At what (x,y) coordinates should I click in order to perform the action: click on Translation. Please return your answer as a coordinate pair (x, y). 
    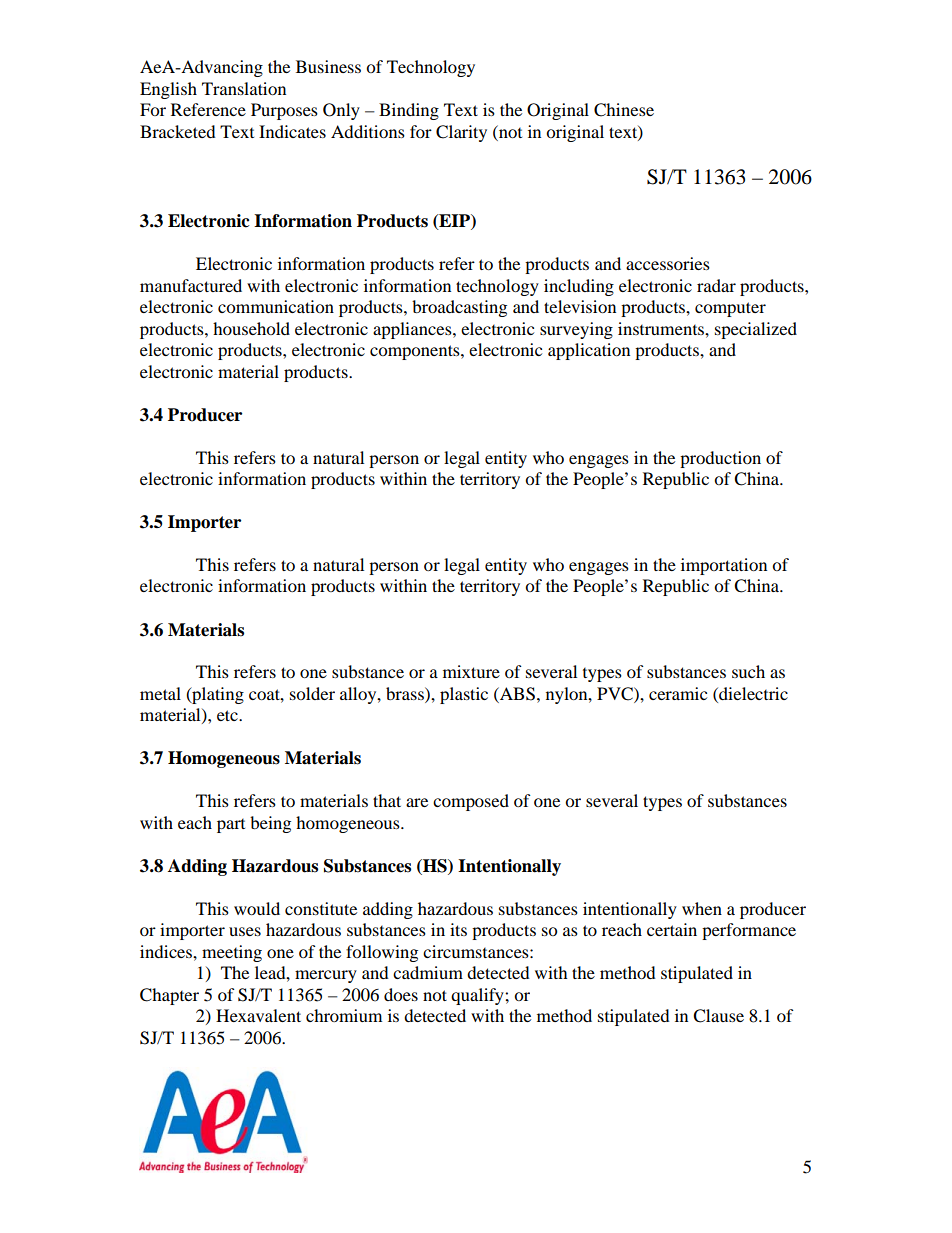
    Looking at the image, I should click on (244, 88).
